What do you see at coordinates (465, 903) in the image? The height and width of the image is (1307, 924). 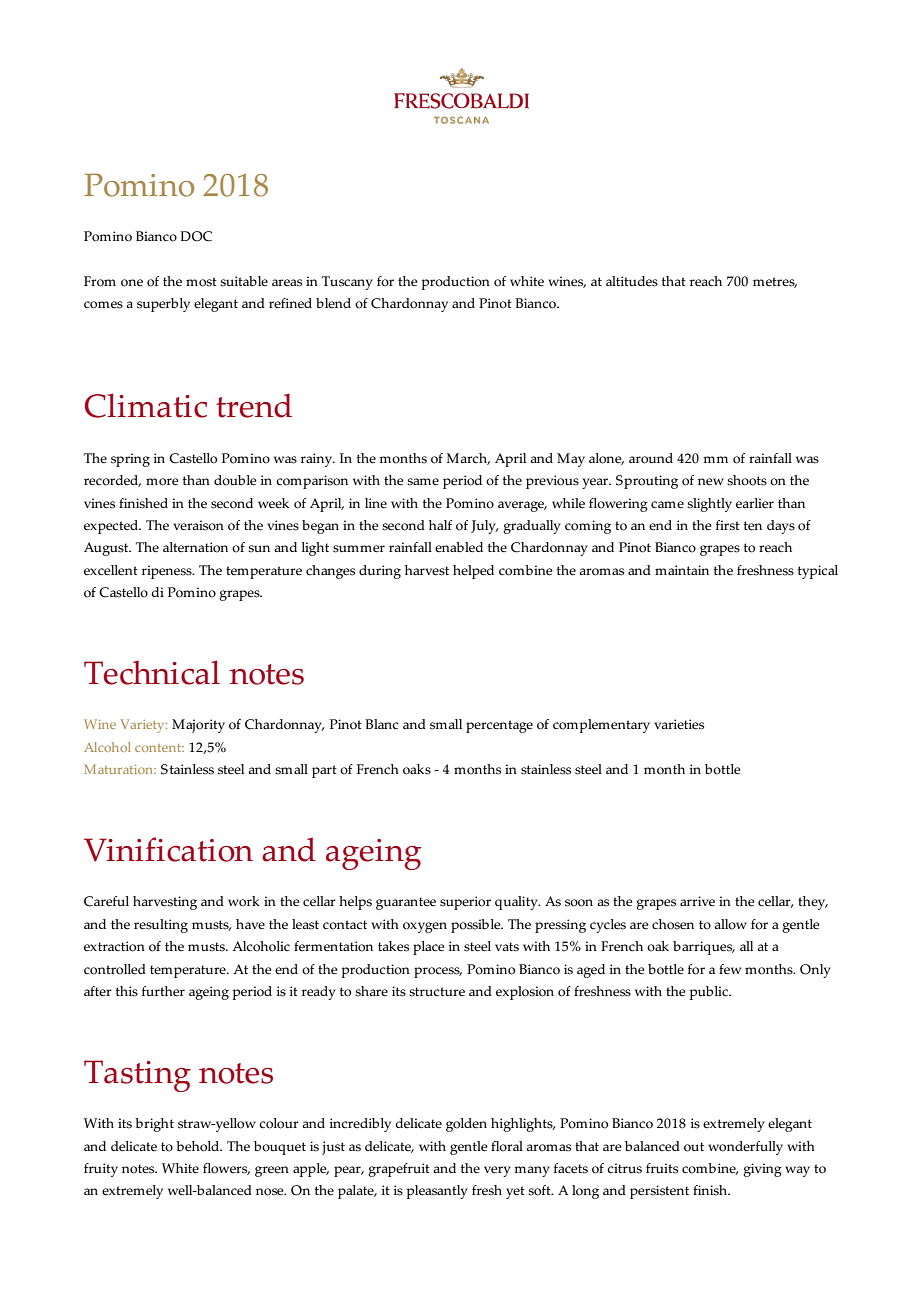 I see `superior` at bounding box center [465, 903].
